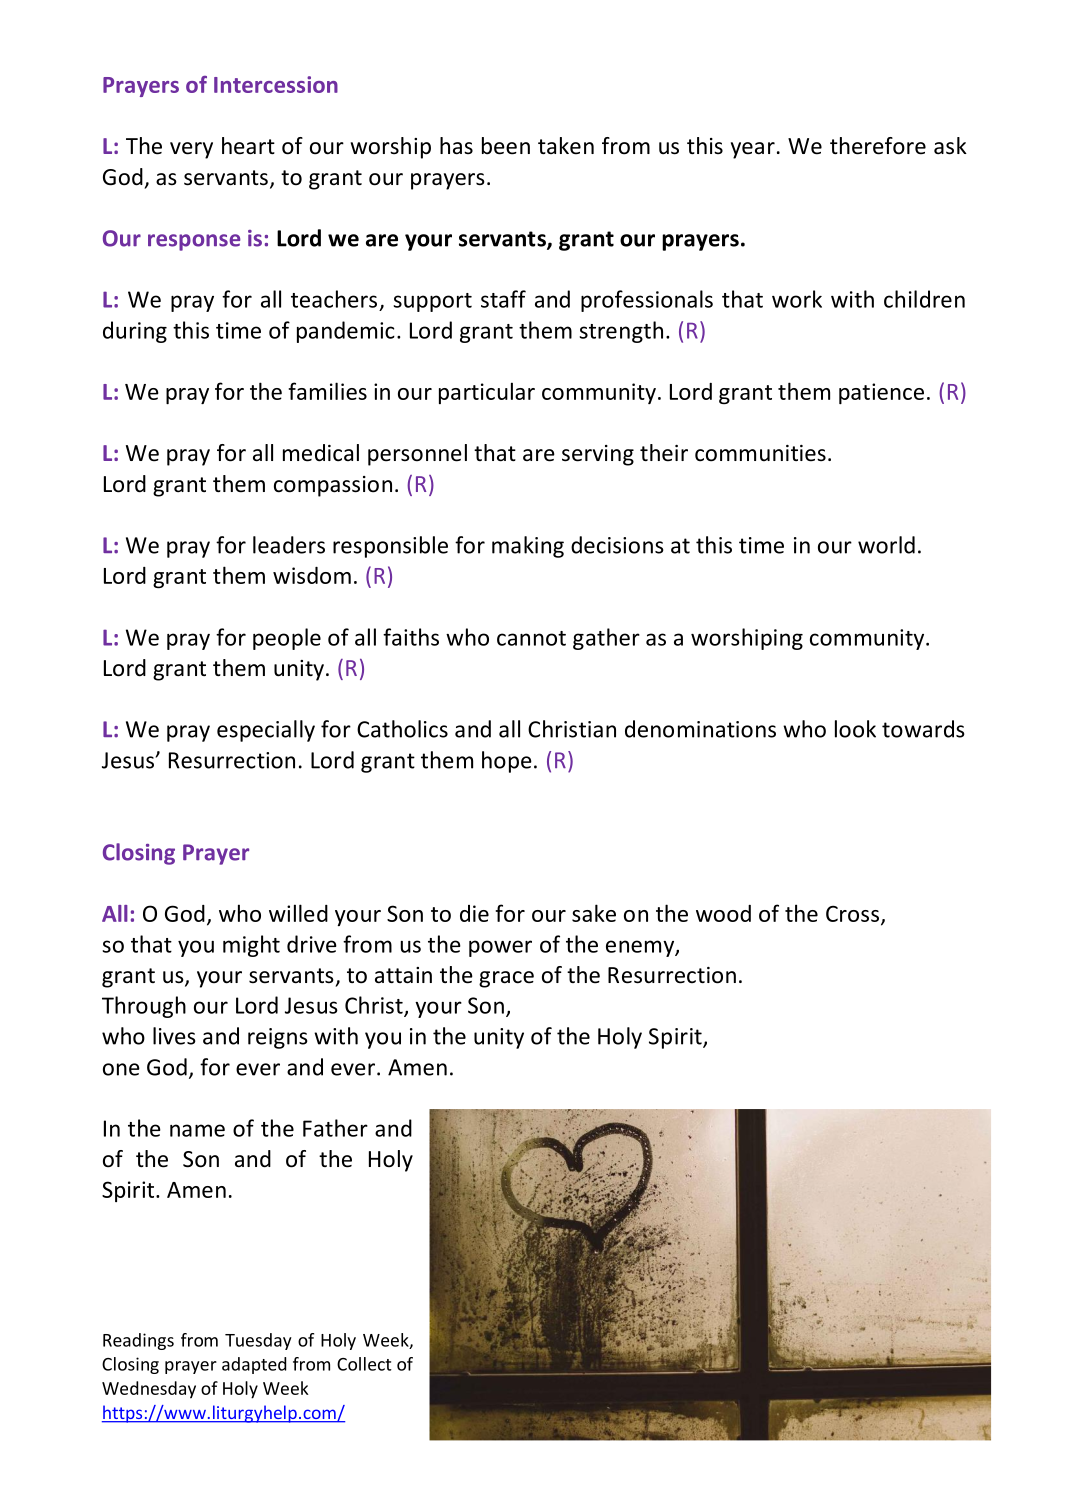 This screenshot has width=1069, height=1512. Describe the element at coordinates (506, 146) in the screenshot. I see `been` at that location.
